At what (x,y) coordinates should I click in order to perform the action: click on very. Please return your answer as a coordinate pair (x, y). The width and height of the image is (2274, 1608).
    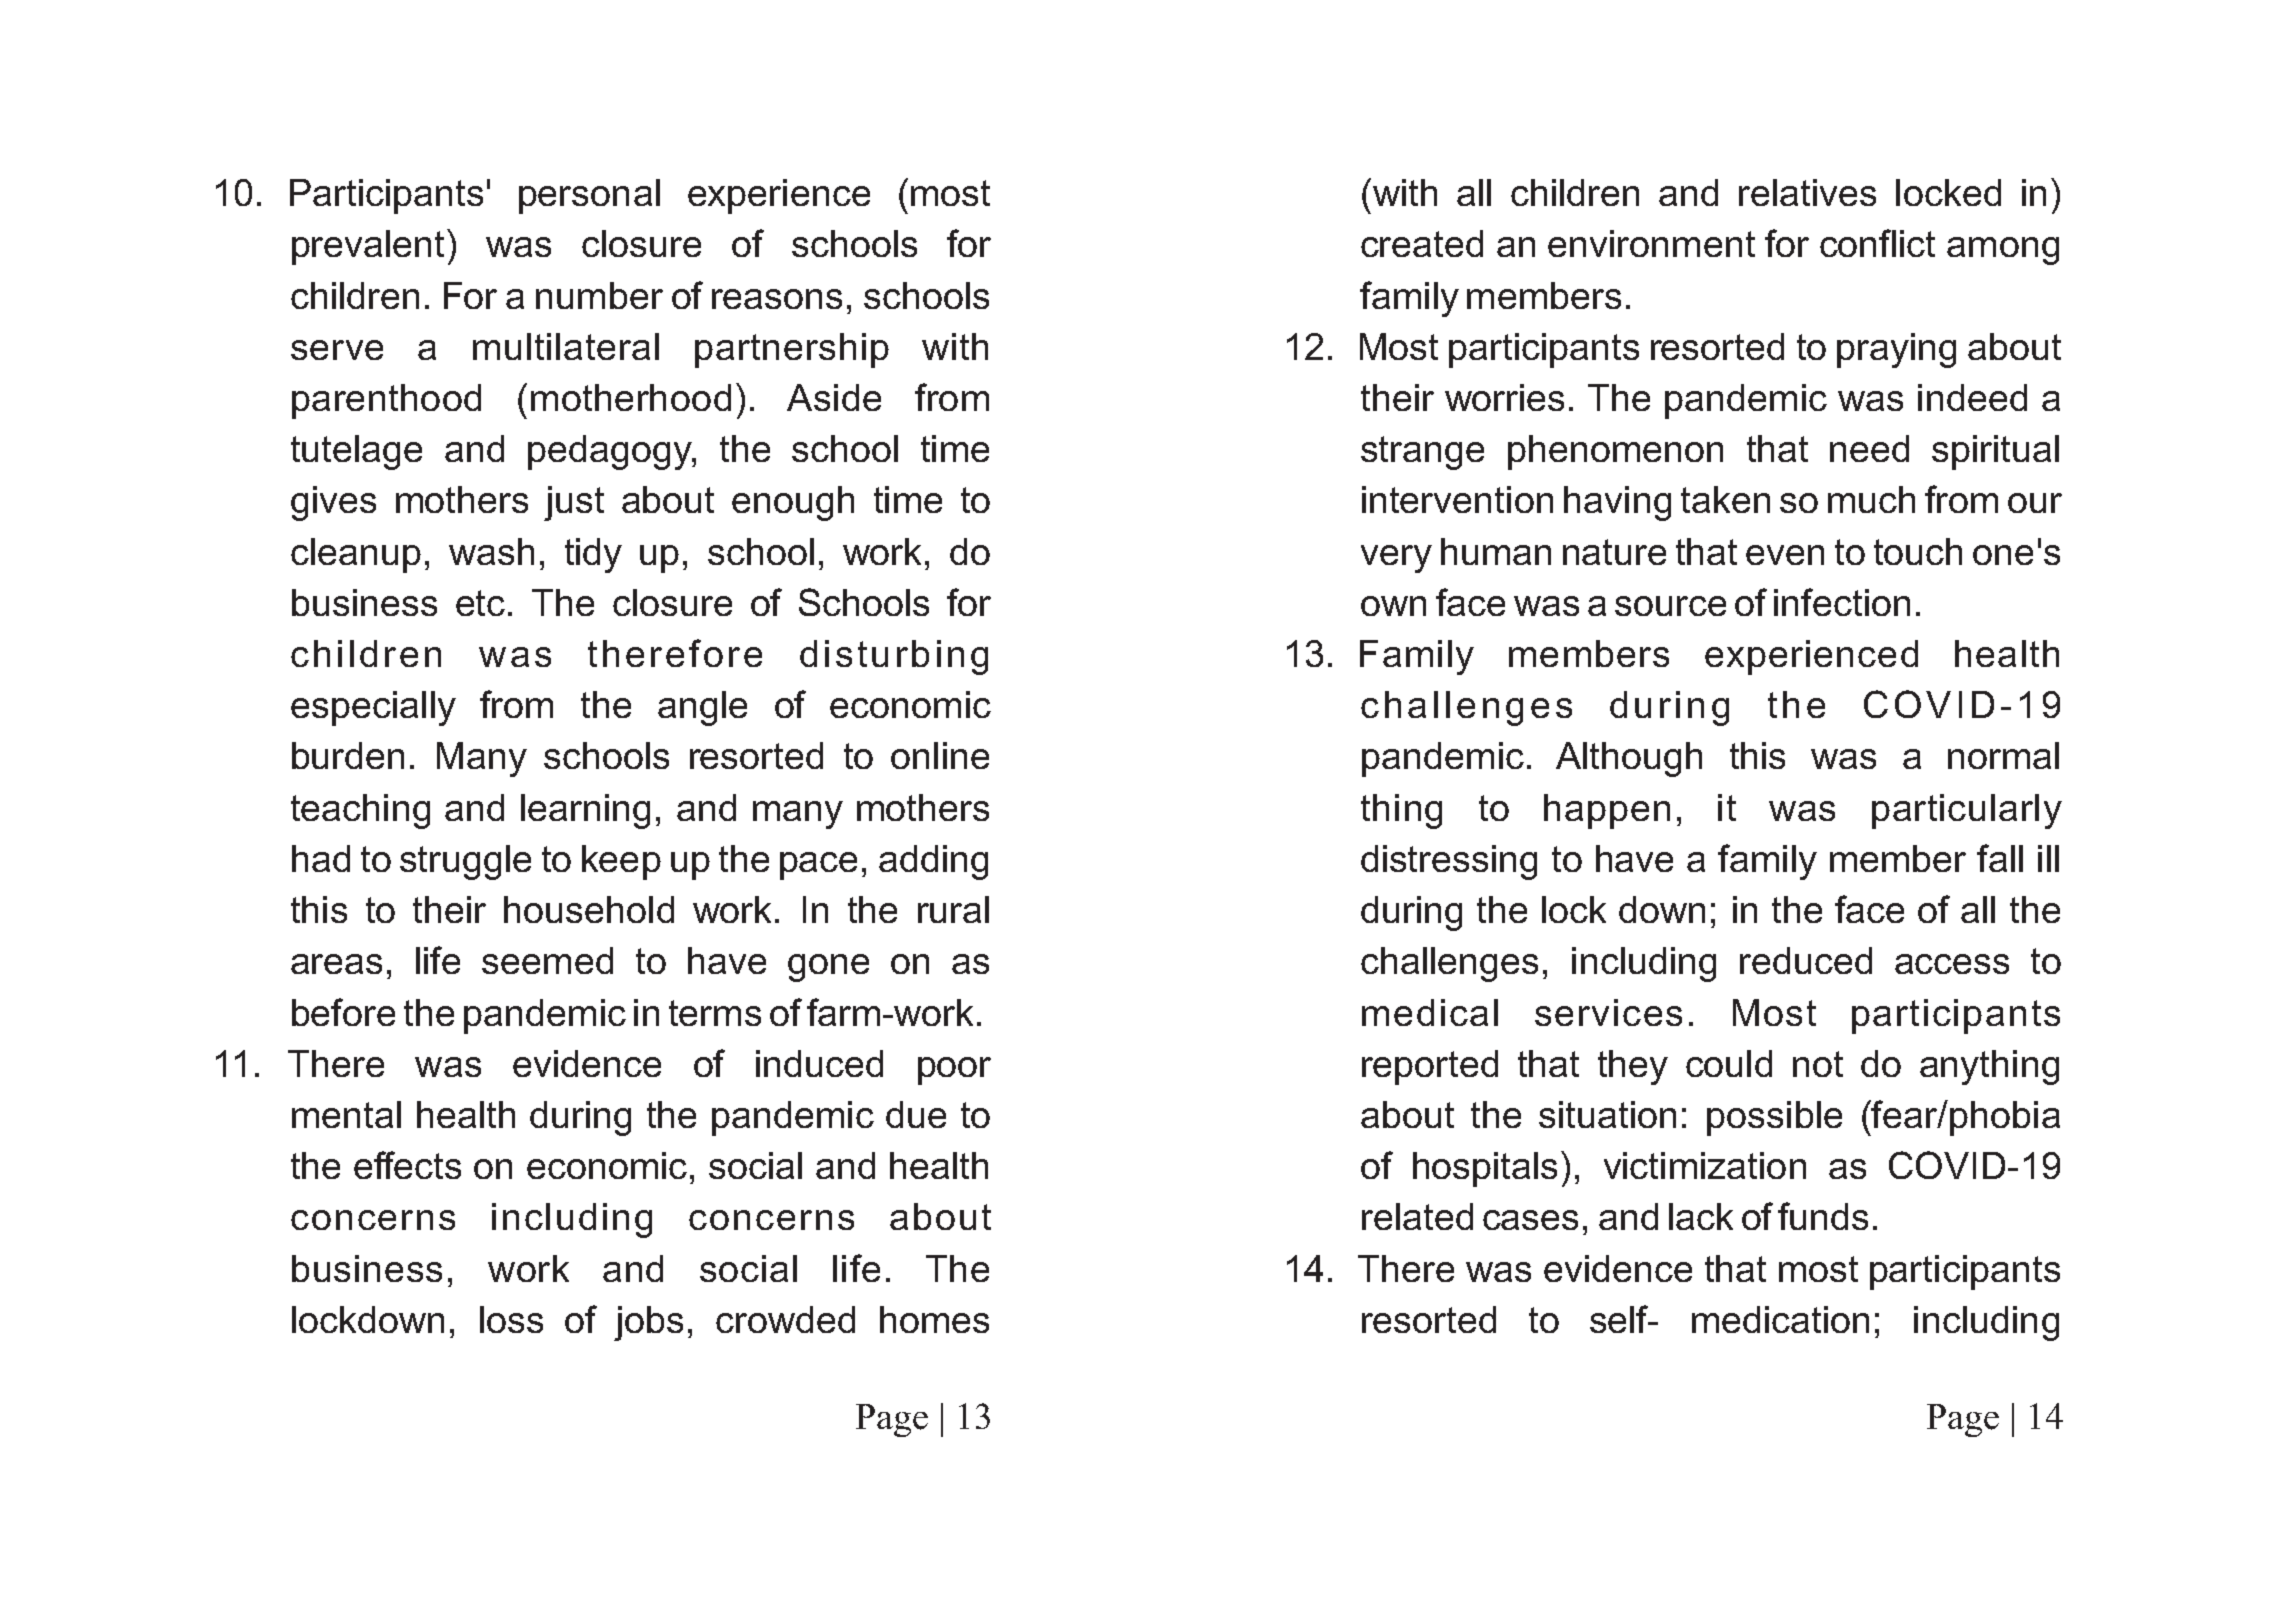
    Looking at the image, I should click on (1396, 559).
